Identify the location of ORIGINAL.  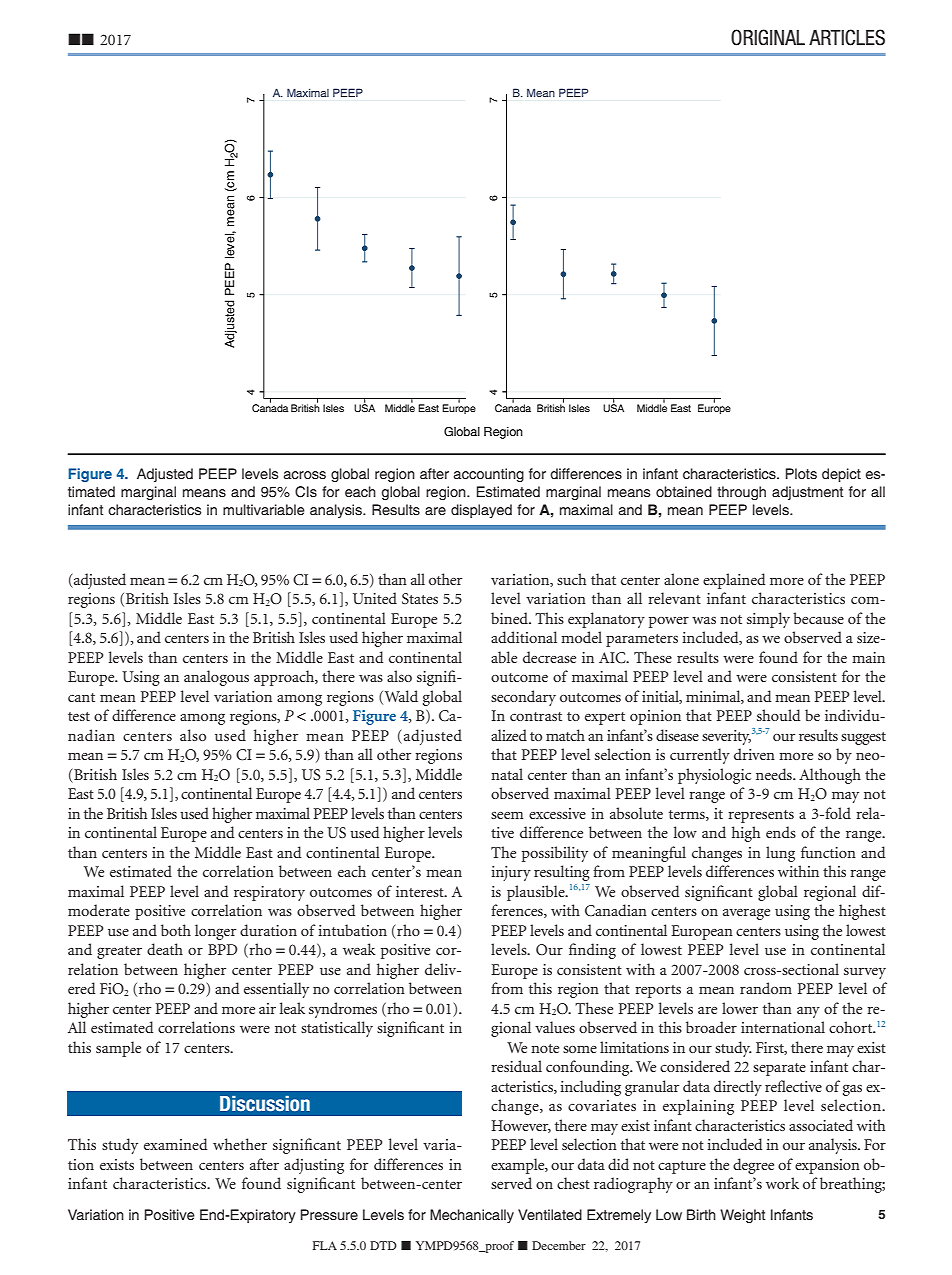
(768, 37).
